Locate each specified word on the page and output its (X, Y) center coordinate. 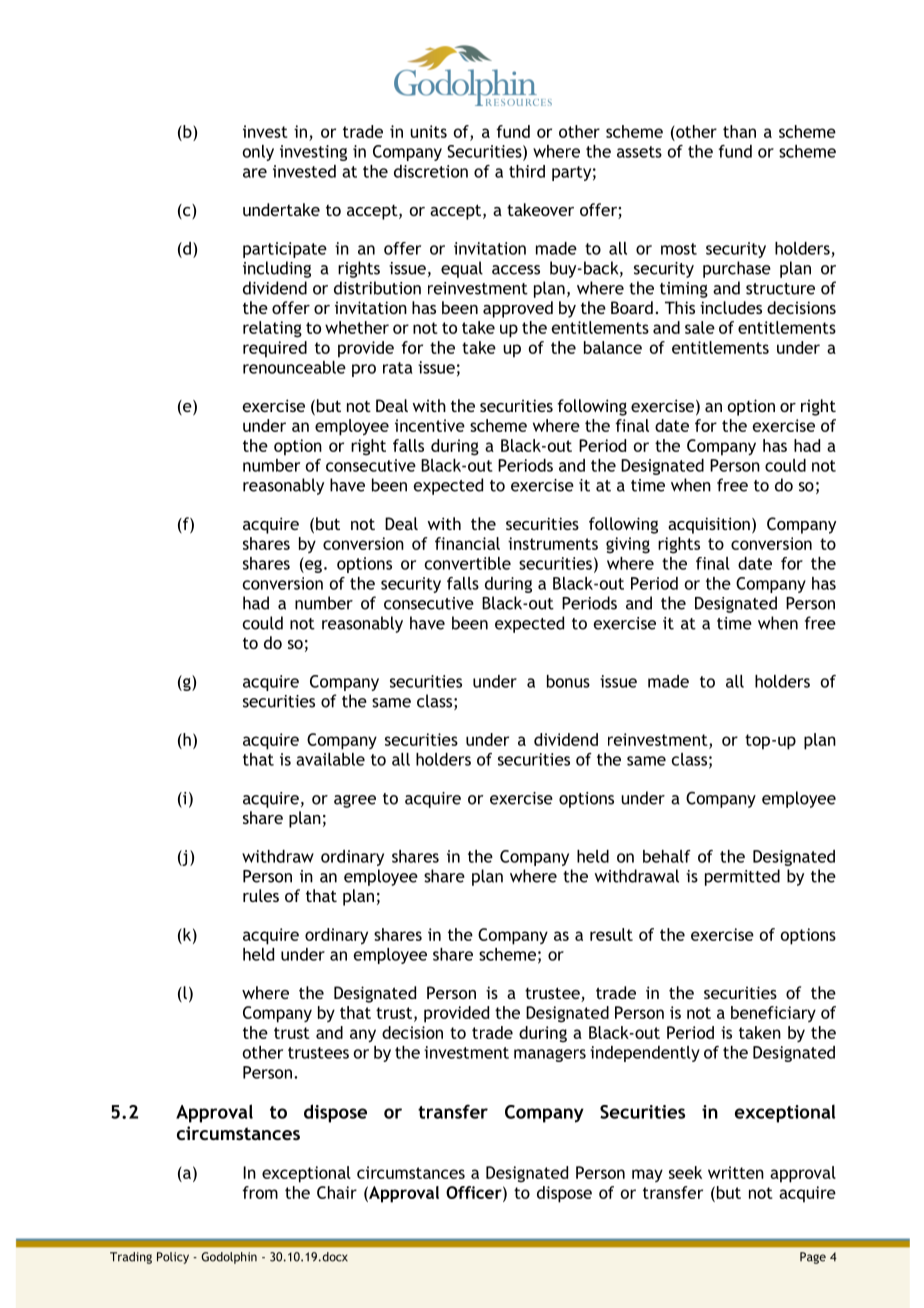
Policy (173, 1258)
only (258, 153)
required (275, 349)
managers (550, 1055)
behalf (667, 856)
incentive (430, 425)
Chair (337, 1192)
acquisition (709, 525)
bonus (568, 681)
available (330, 759)
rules (261, 895)
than (739, 131)
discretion (431, 171)
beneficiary (773, 1014)
